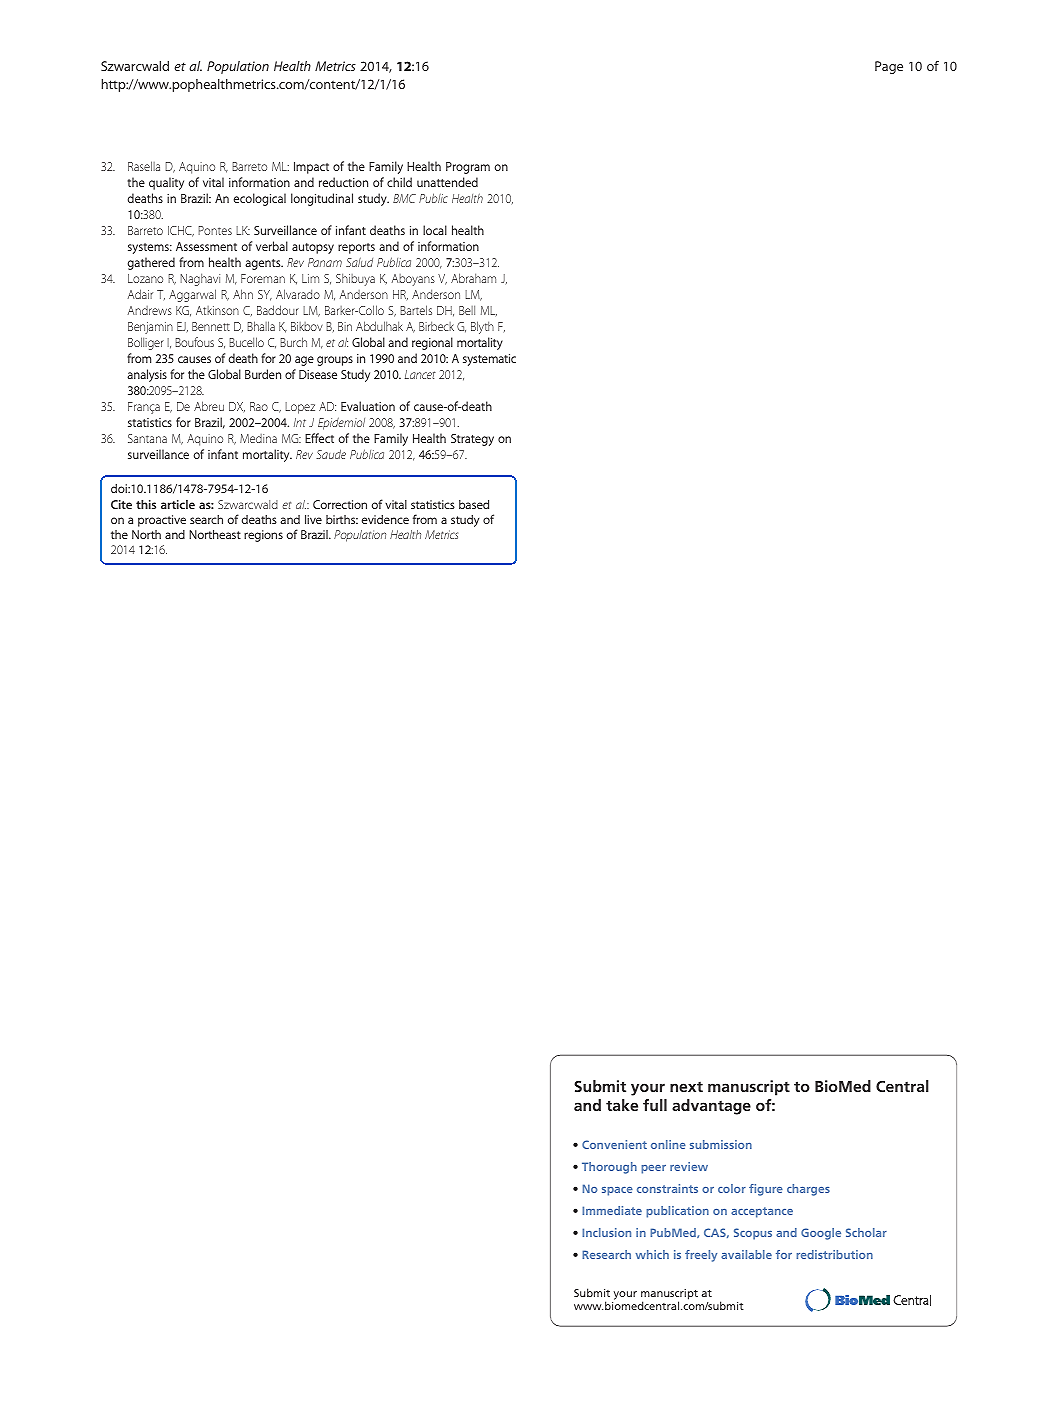  What do you see at coordinates (474, 504) in the screenshot?
I see `based` at bounding box center [474, 504].
